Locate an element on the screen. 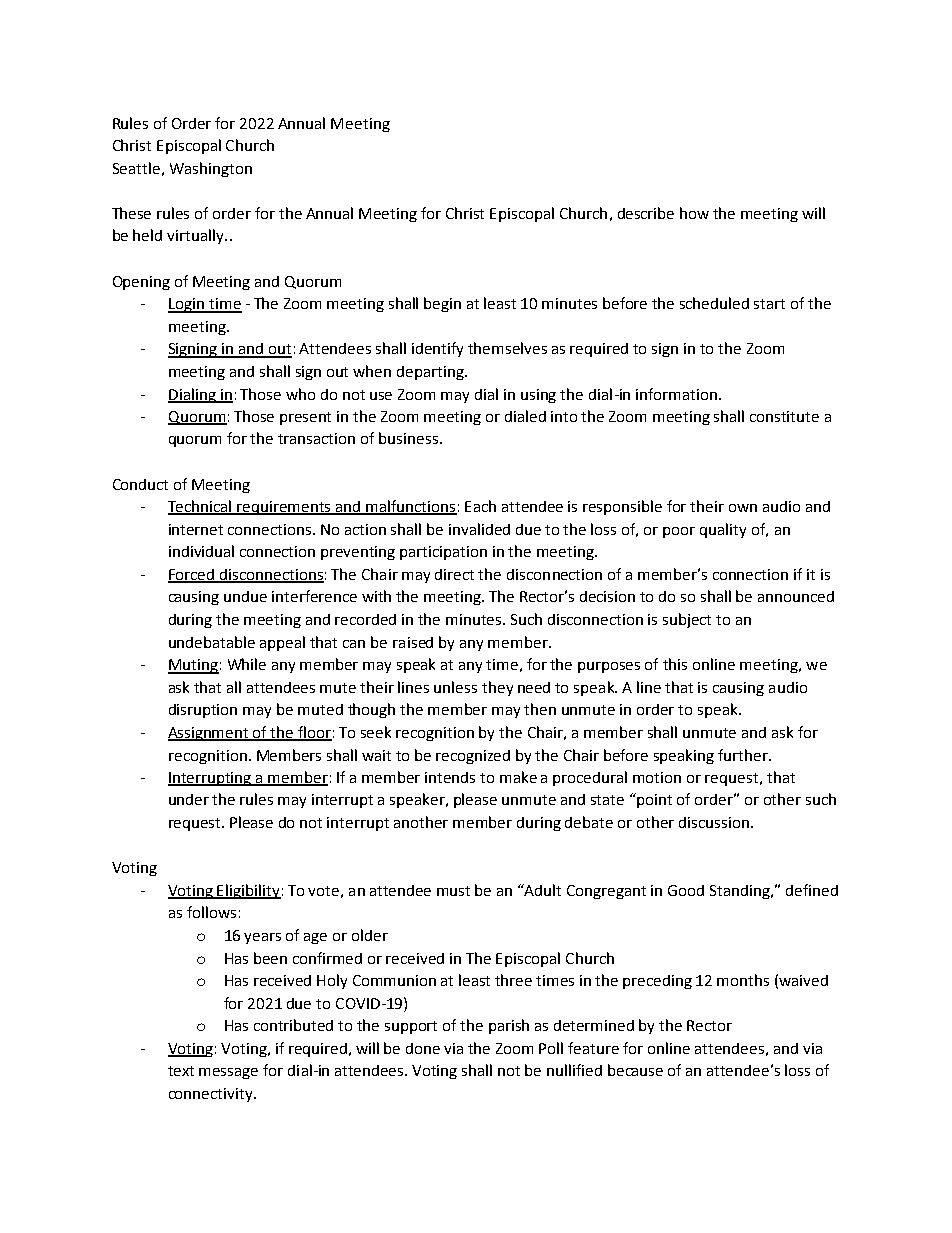 The width and height of the screenshot is (952, 1233). how is located at coordinates (694, 213).
